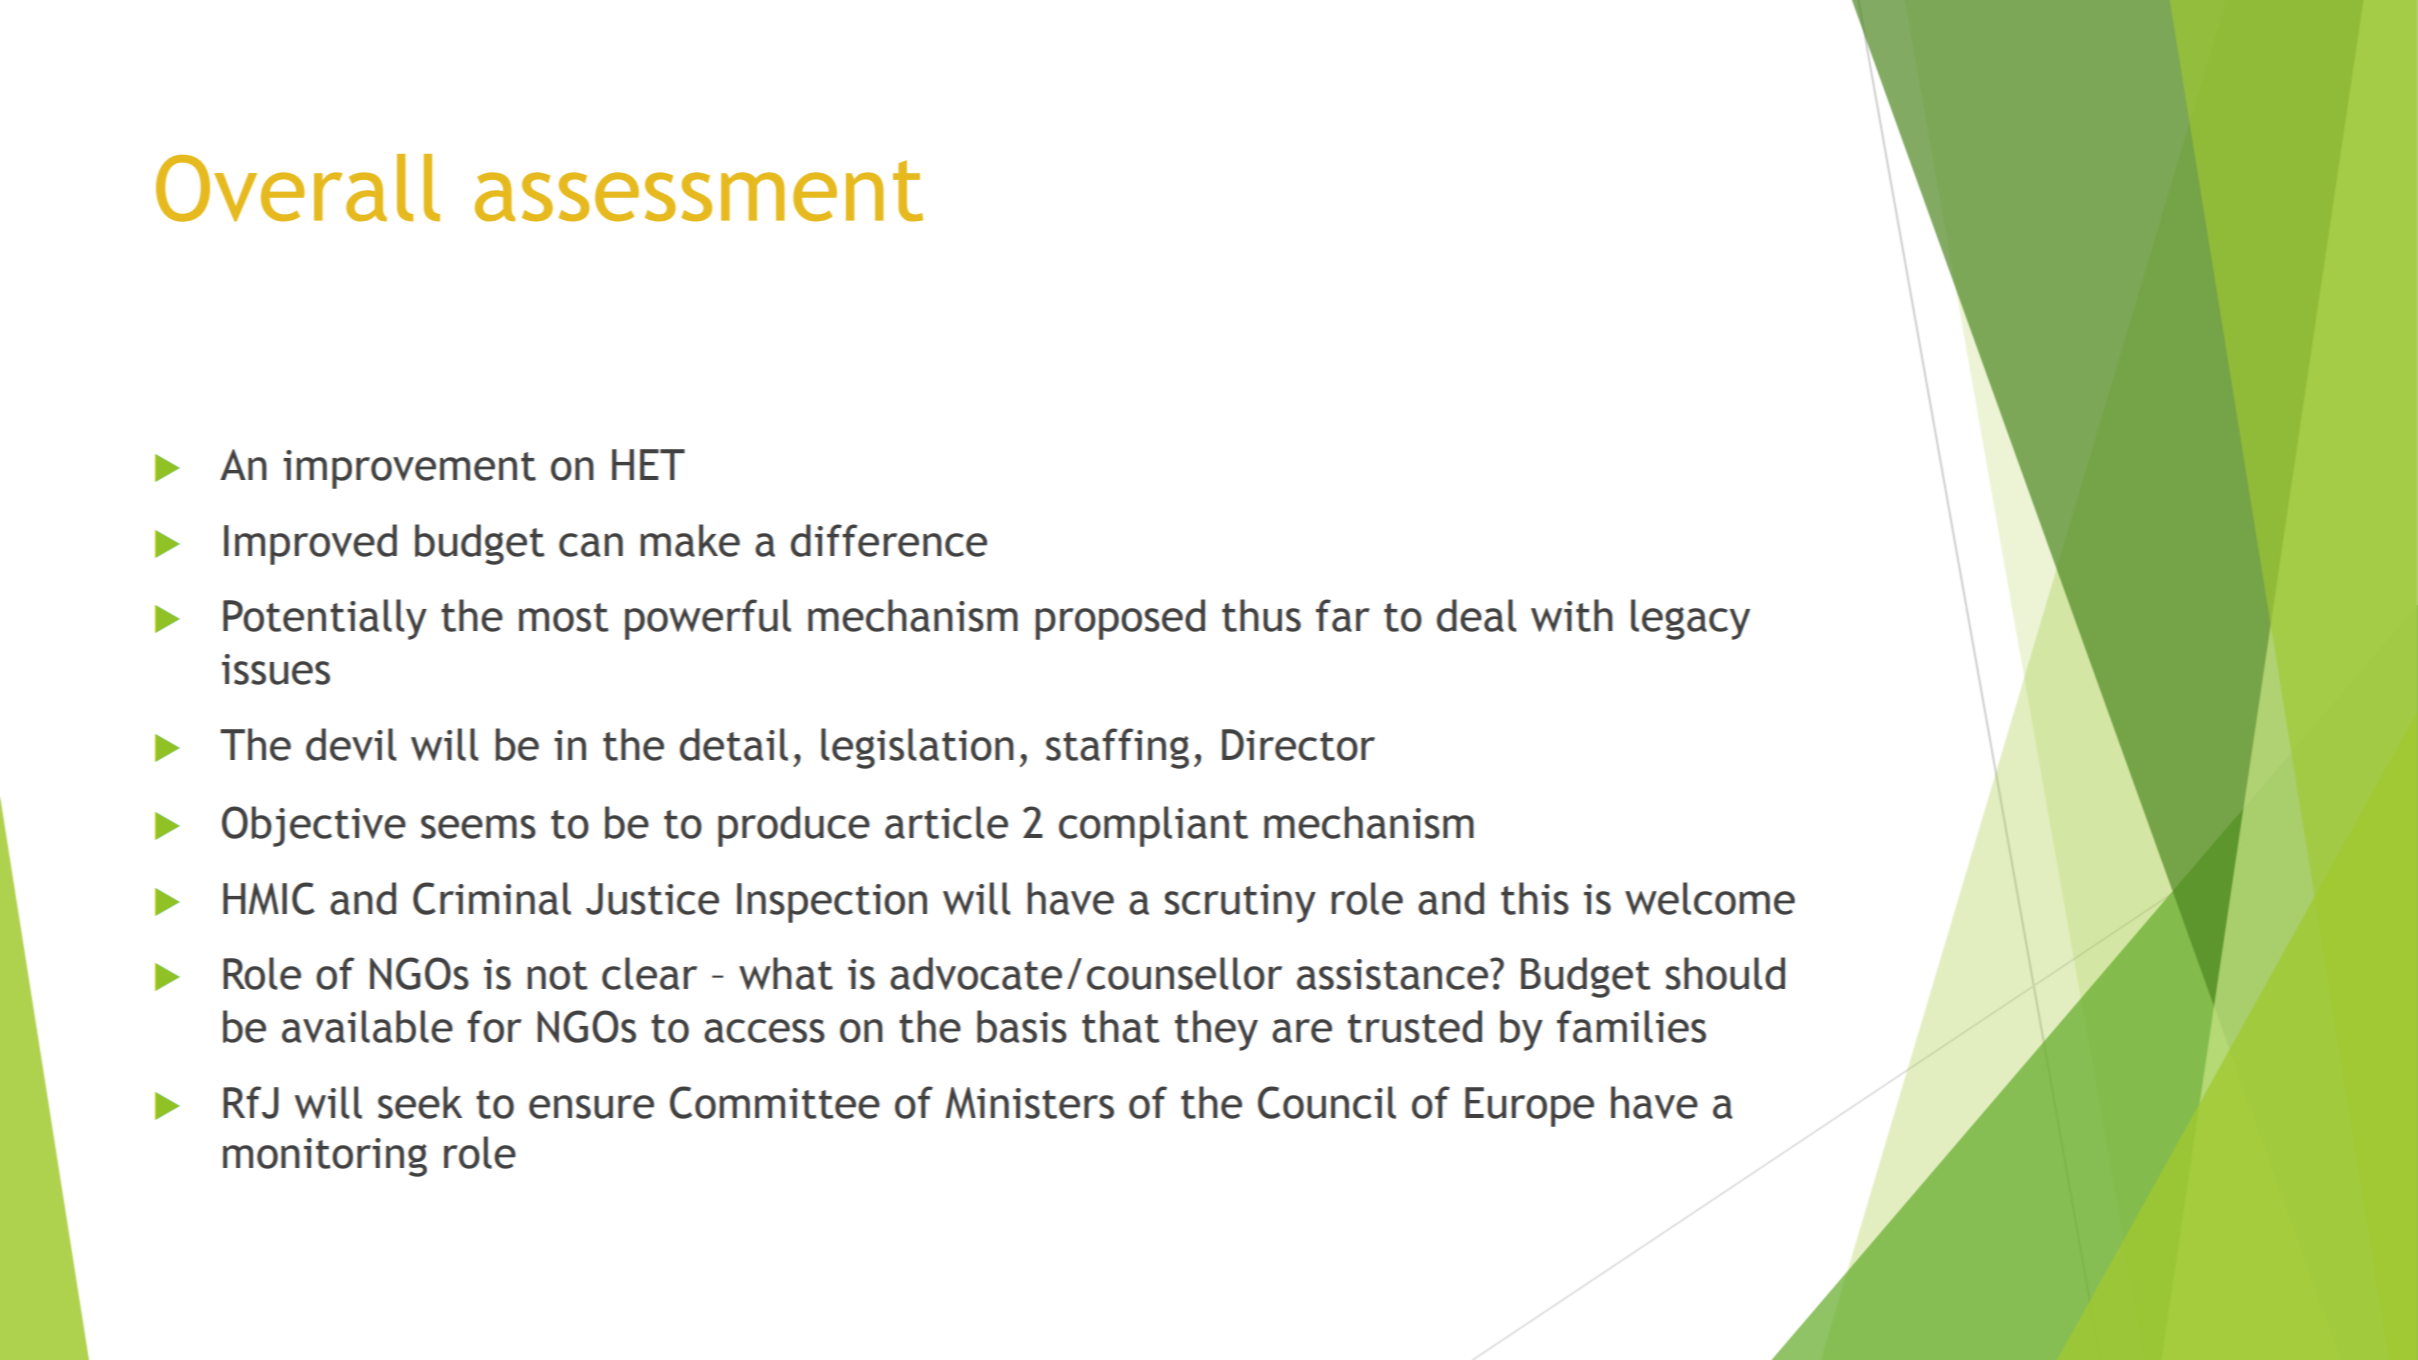 The width and height of the screenshot is (2418, 1360). I want to click on with, so click(1572, 615).
